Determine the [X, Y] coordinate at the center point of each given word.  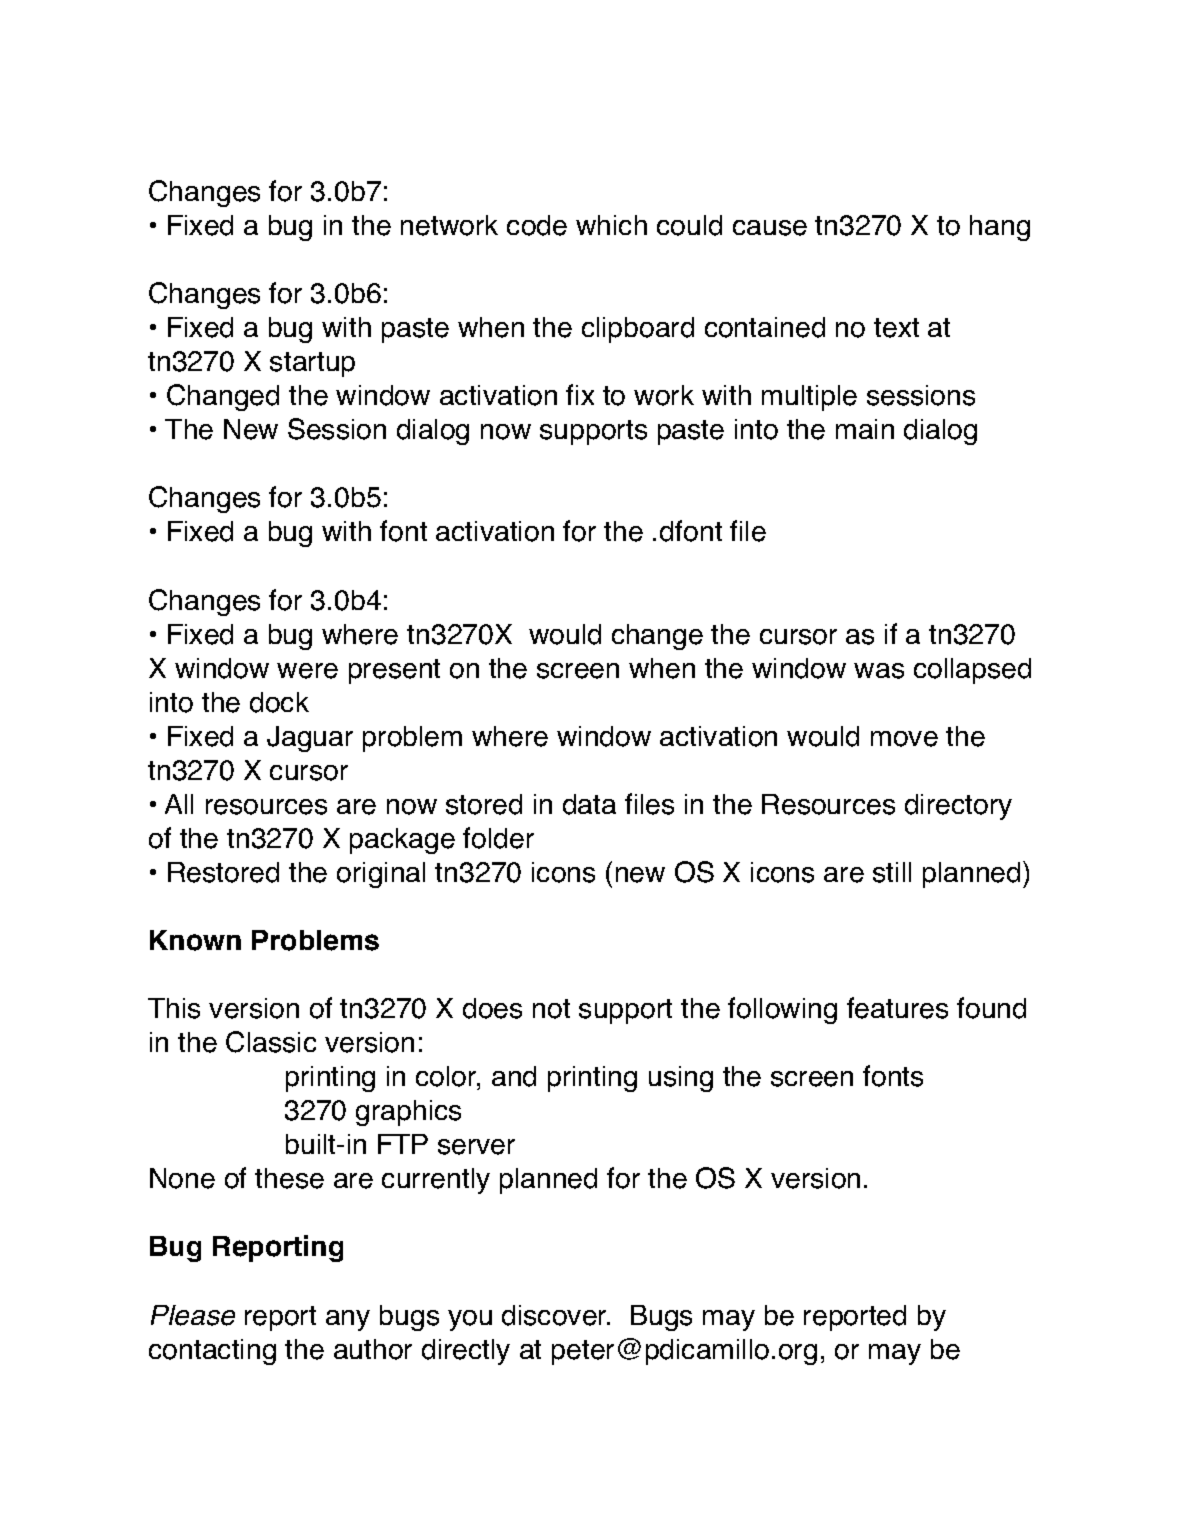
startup [312, 364]
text [896, 328]
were [307, 671]
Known [195, 940]
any [348, 1320]
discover [555, 1315]
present [394, 671]
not [551, 1009]
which [611, 225]
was [879, 671]
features [897, 1008]
